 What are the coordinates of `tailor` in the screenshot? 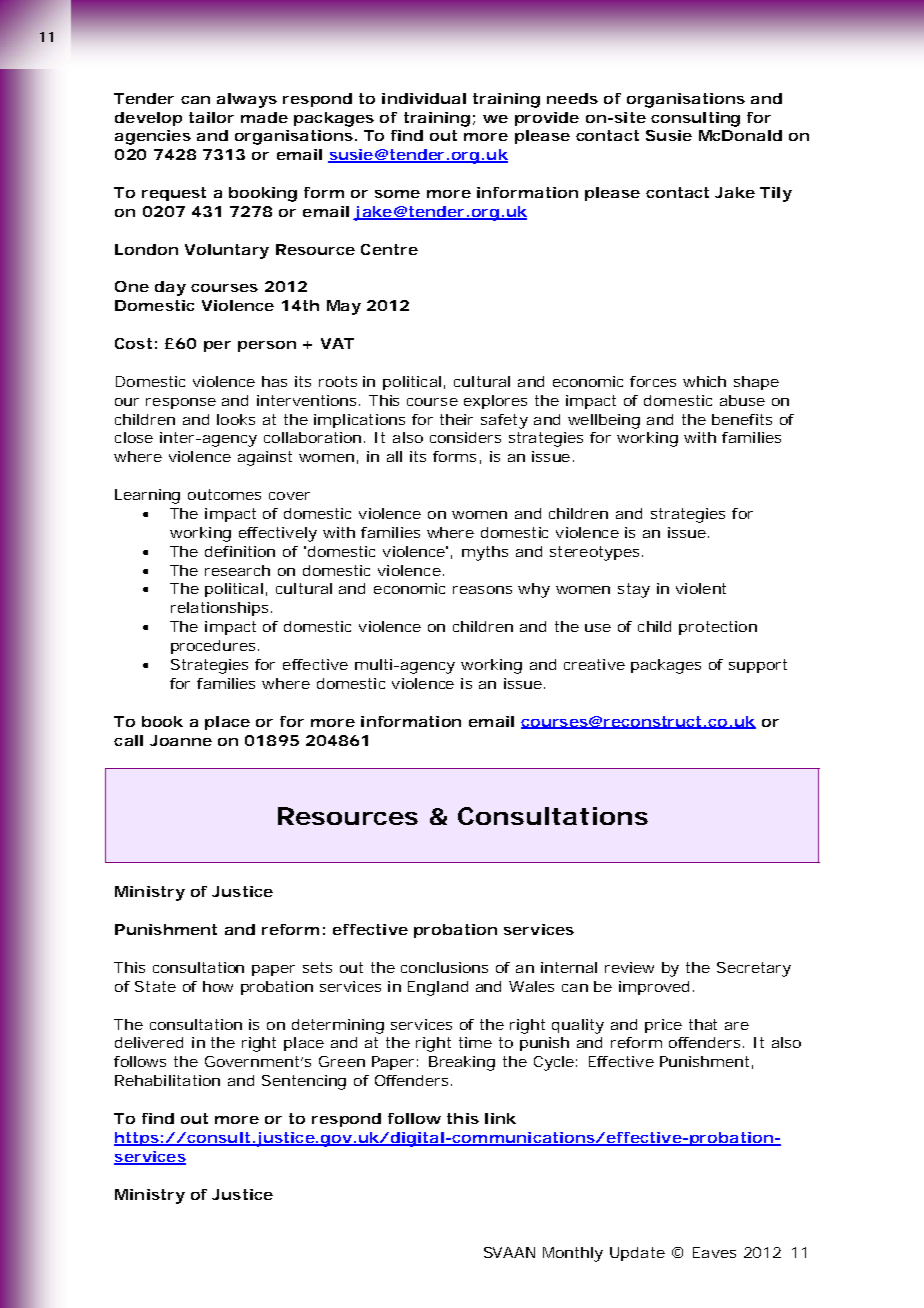 It's located at (211, 117).
